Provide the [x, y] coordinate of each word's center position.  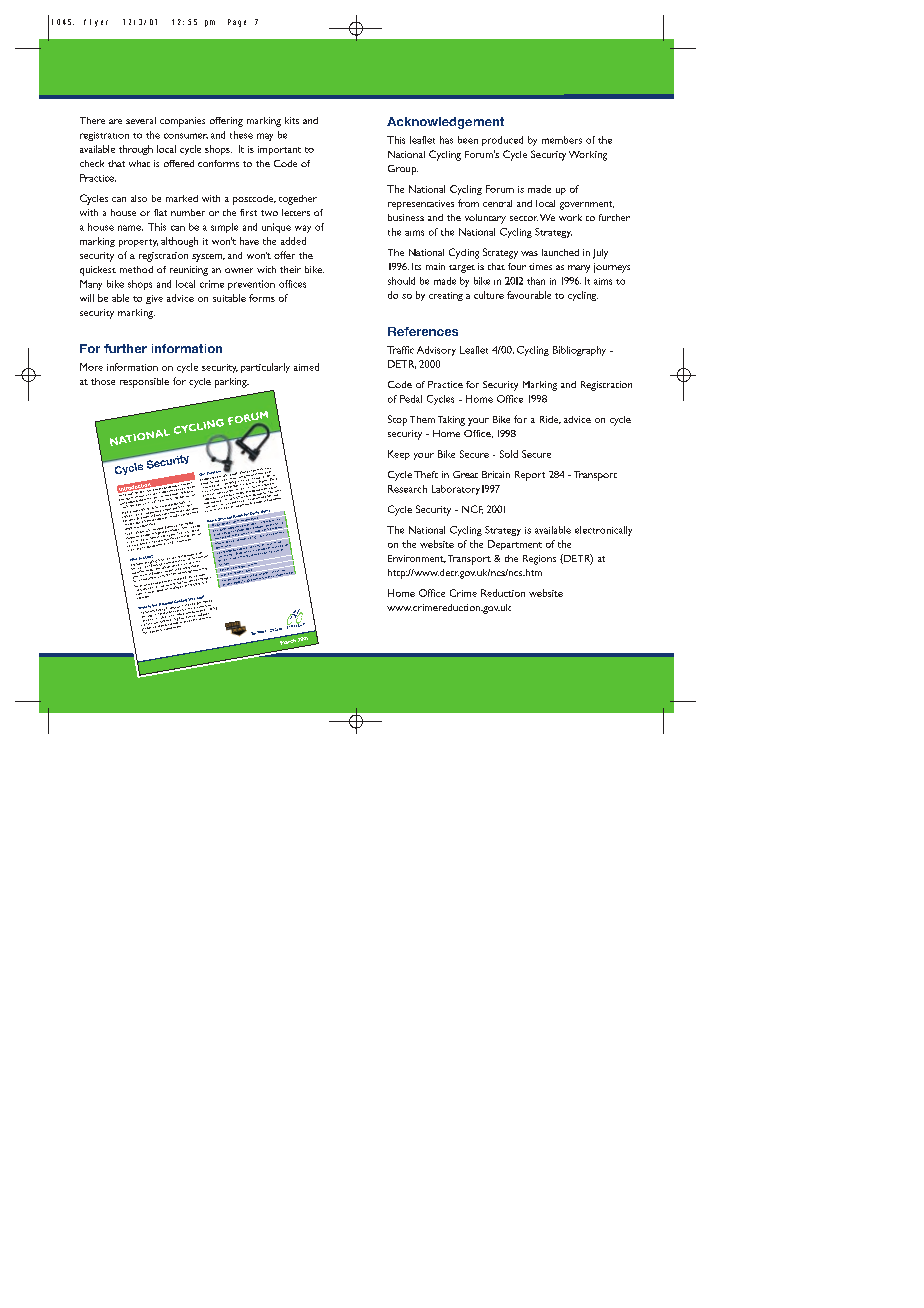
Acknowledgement [445, 123]
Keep [399, 455]
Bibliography [579, 351]
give [154, 299]
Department [515, 545]
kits [292, 120]
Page [237, 23]
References [423, 331]
